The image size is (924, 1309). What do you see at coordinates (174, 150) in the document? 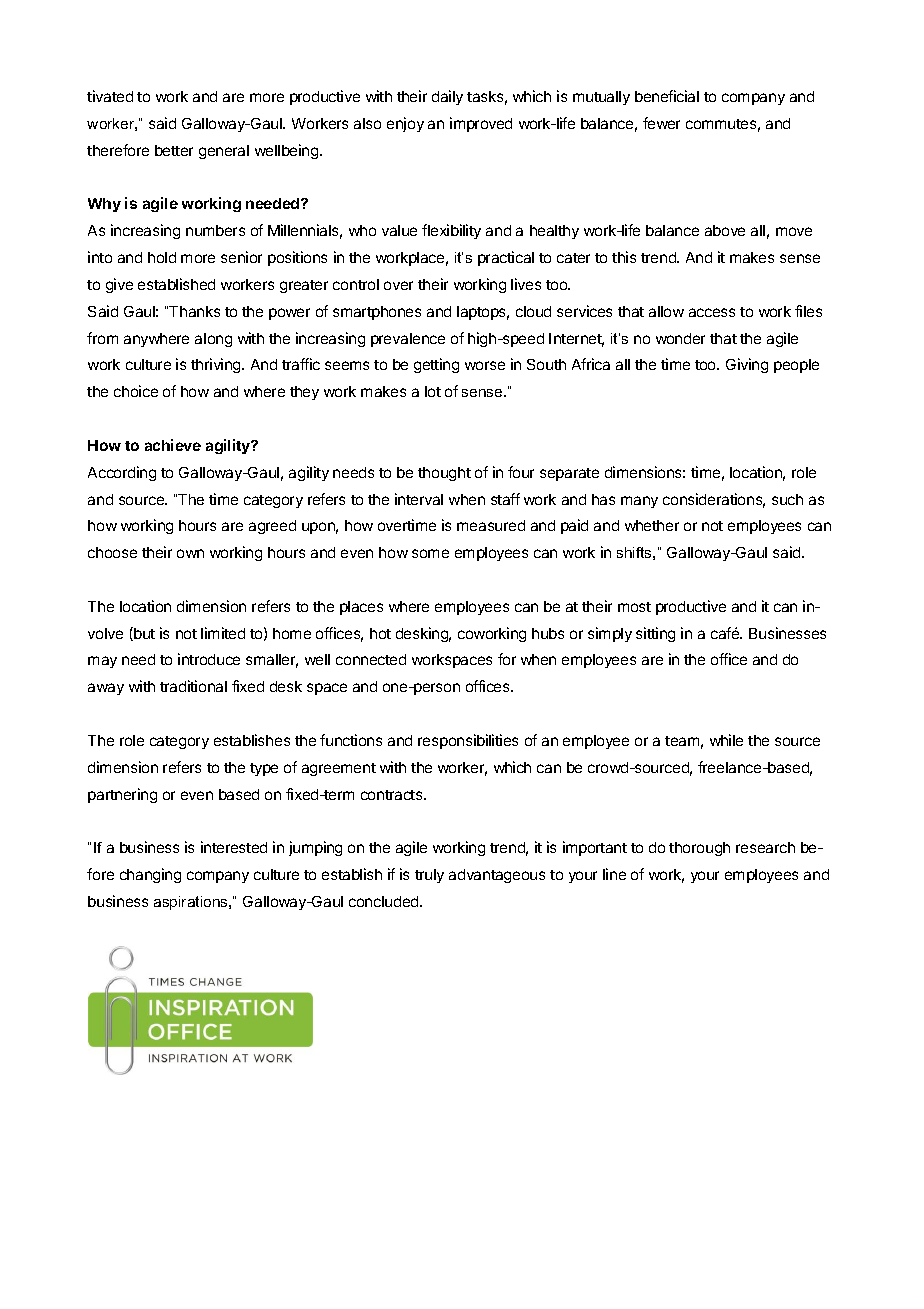
I see `better` at bounding box center [174, 150].
